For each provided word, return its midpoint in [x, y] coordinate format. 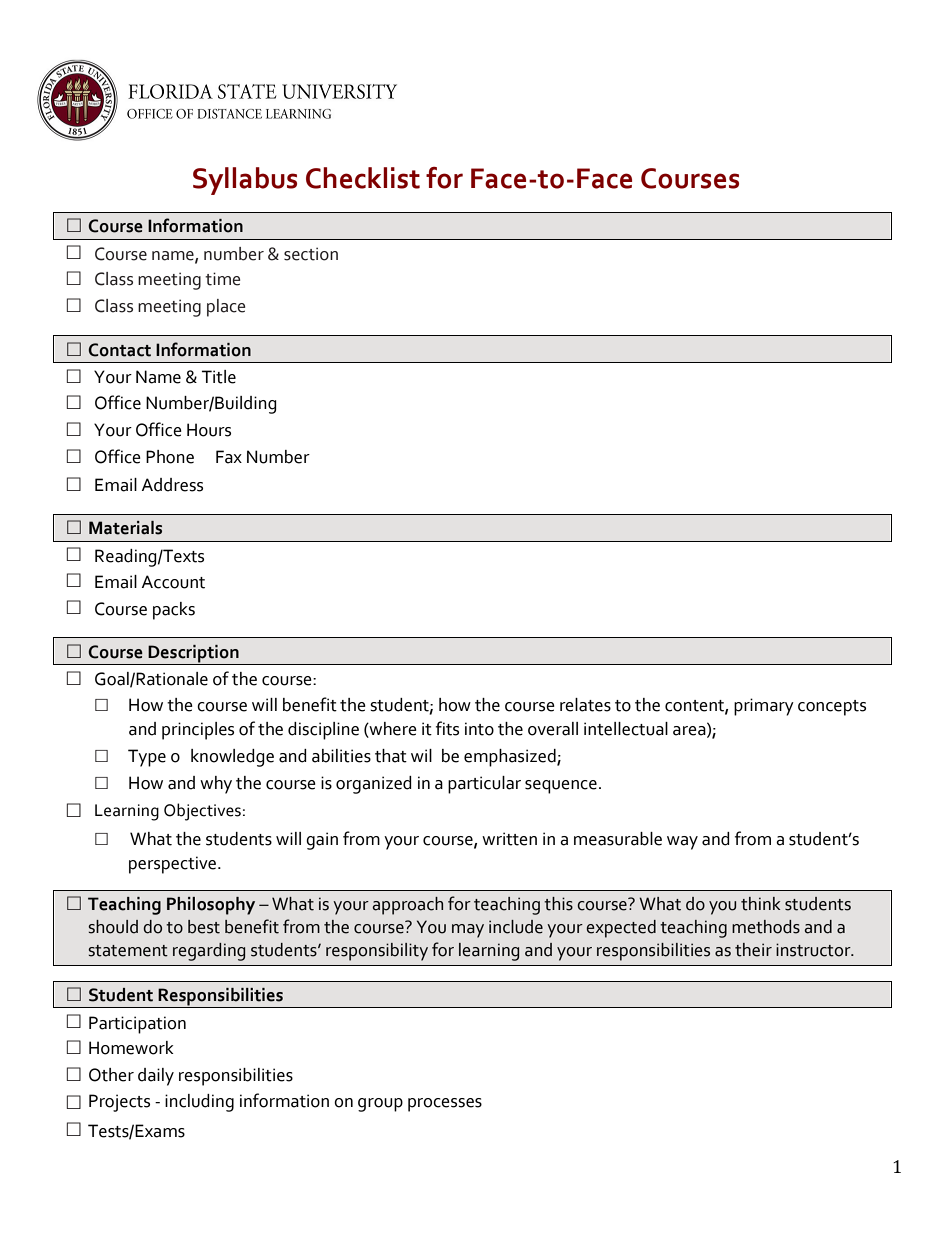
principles [198, 731]
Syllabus [245, 181]
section [311, 254]
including [199, 1103]
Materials [125, 528]
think [760, 904]
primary [764, 707]
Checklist [363, 178]
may [468, 931]
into [479, 729]
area [690, 732]
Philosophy [211, 906]
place [226, 308]
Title [219, 377]
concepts [832, 708]
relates [585, 705]
